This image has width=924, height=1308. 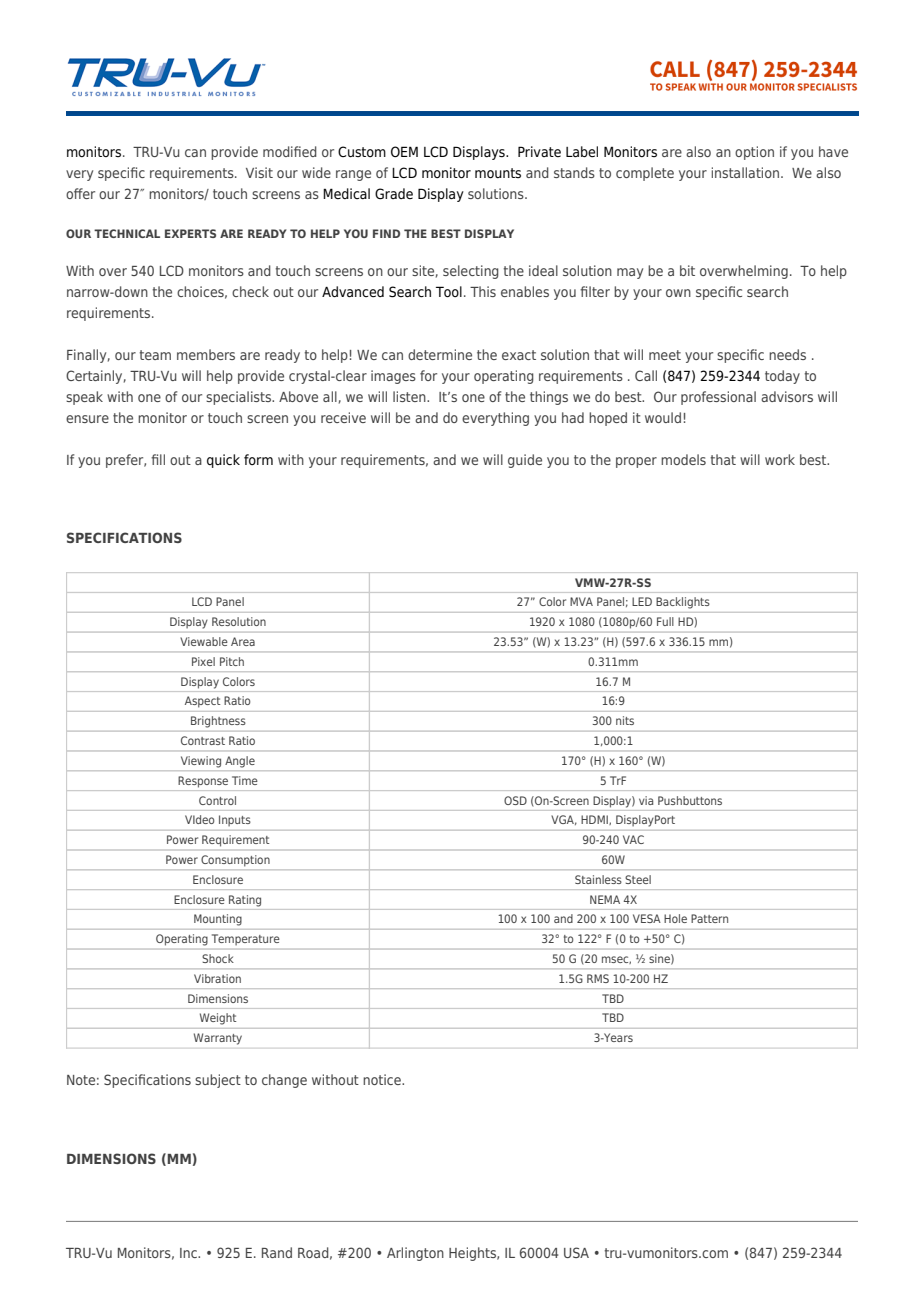 I want to click on Pattern, so click(x=709, y=918).
